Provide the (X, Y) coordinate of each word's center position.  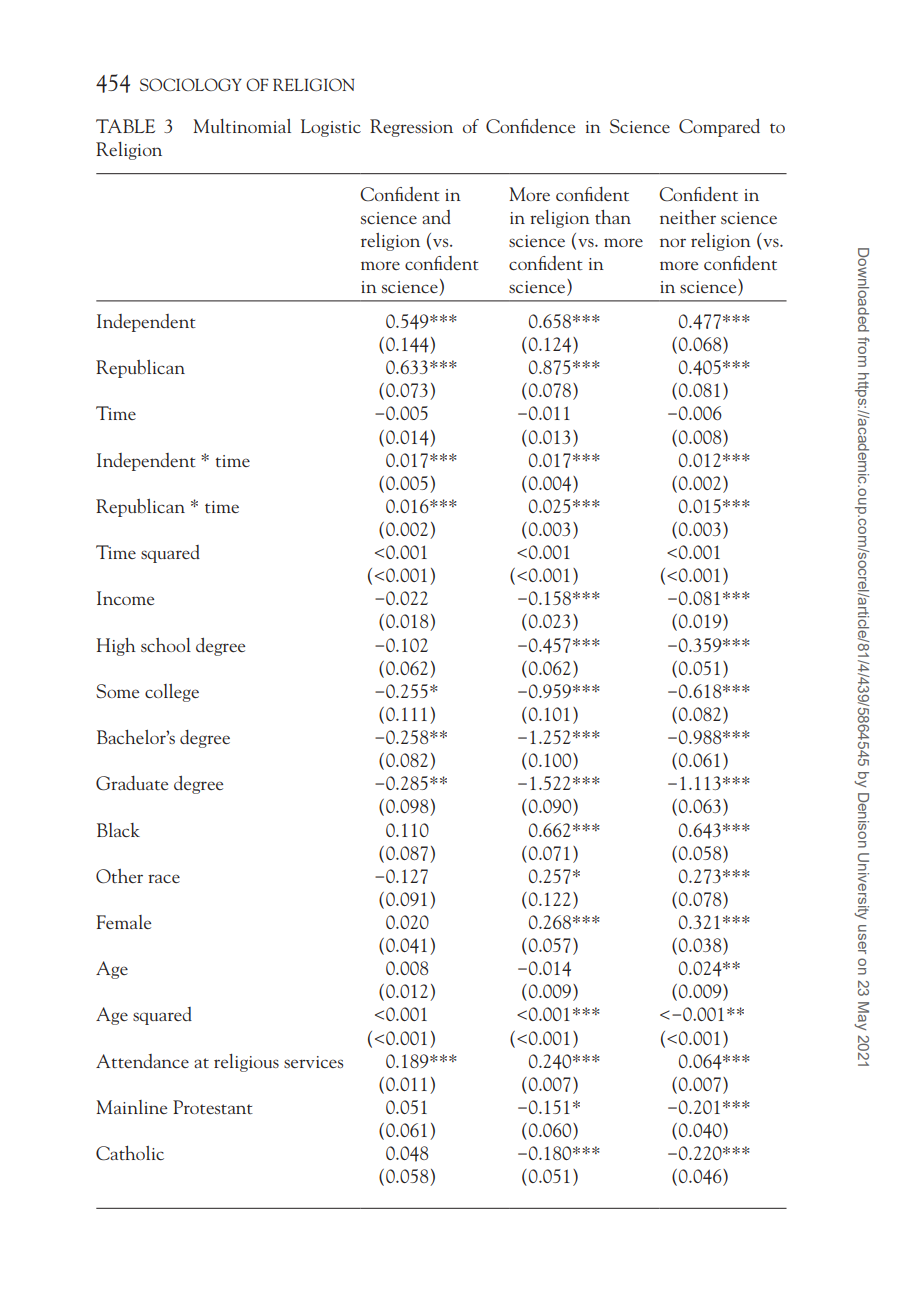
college (172, 693)
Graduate (132, 783)
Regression (411, 128)
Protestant (213, 1107)
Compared (719, 128)
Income (125, 598)
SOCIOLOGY (191, 84)
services (313, 1062)
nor (673, 242)
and (436, 217)
